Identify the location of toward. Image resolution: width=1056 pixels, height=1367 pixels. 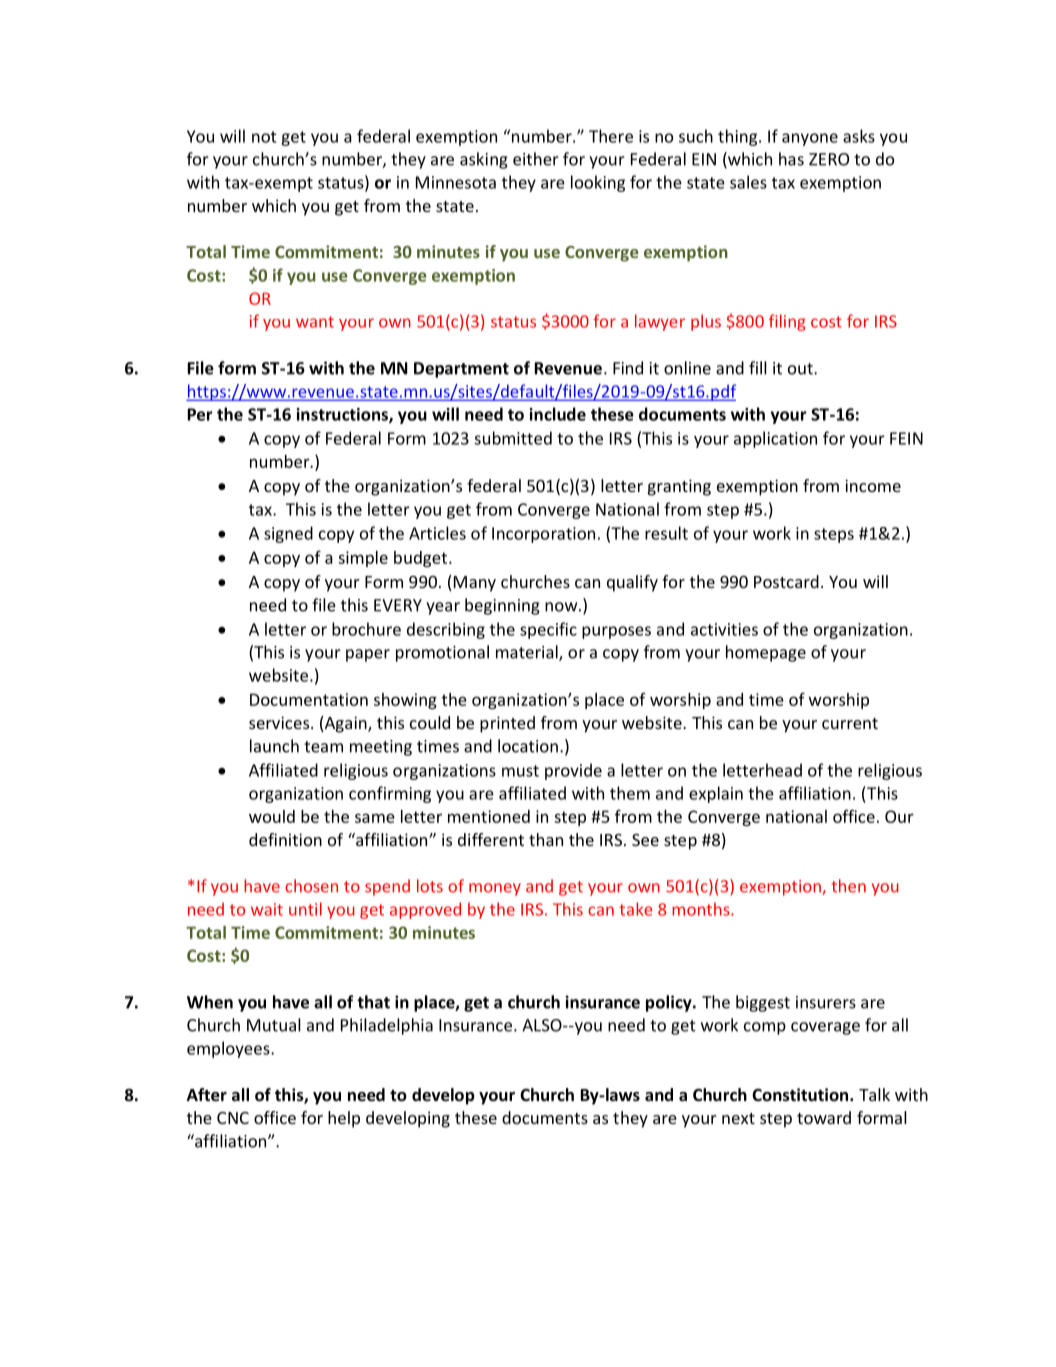
(824, 1117).
